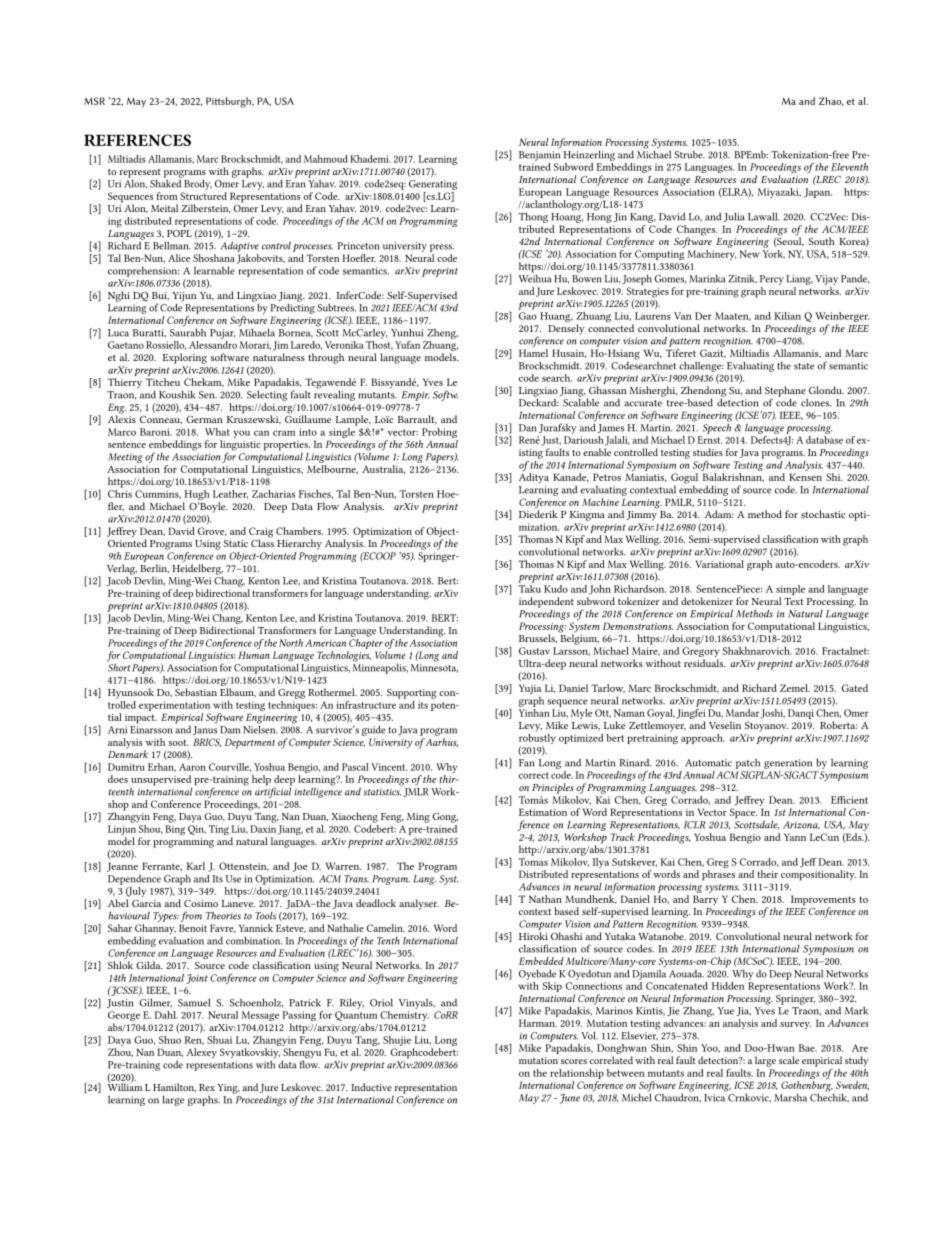  Describe the element at coordinates (823, 514) in the document. I see `stochastic` at that location.
